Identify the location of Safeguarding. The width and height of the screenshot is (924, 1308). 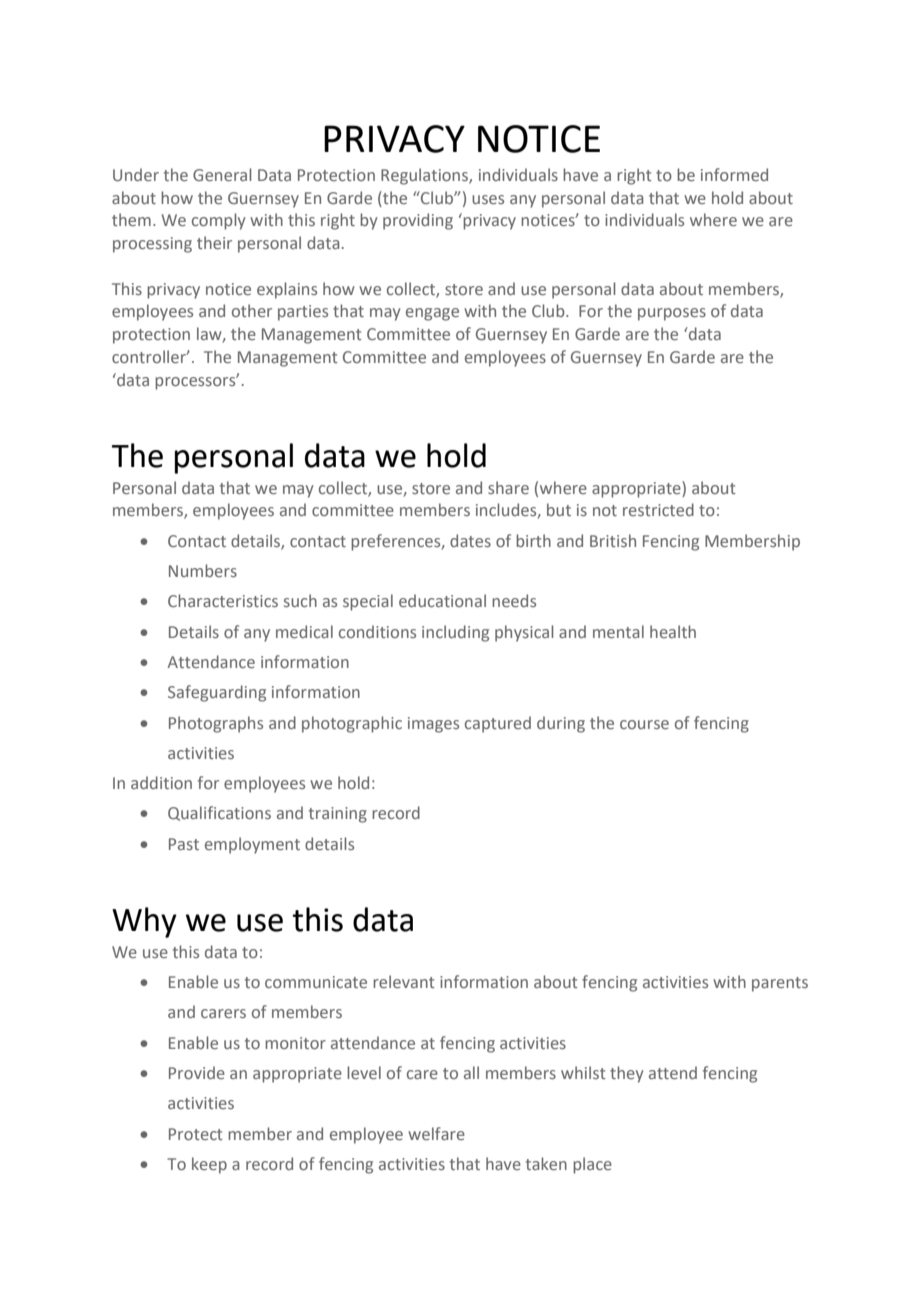
(217, 693).
